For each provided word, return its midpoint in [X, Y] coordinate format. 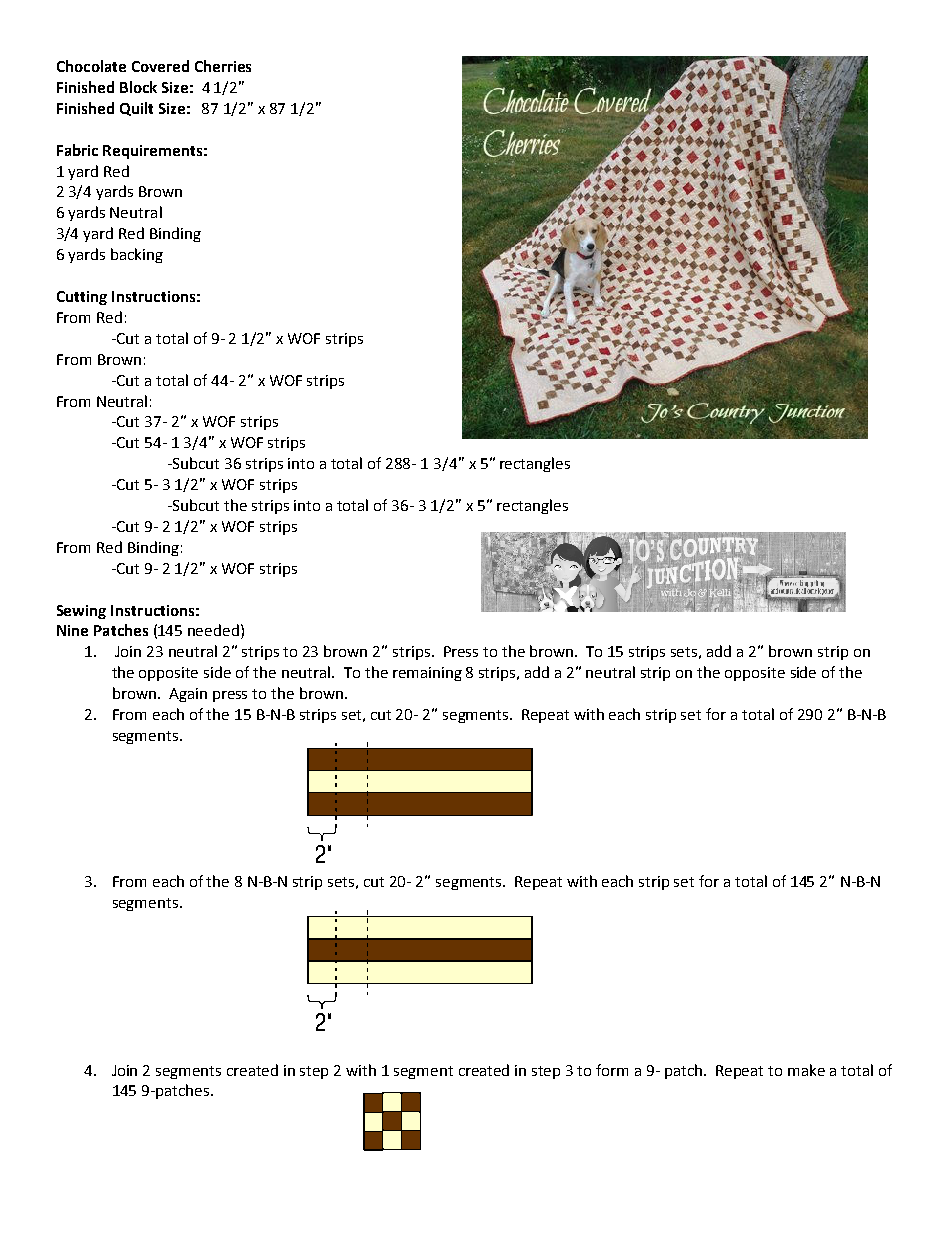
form [612, 1070]
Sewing [81, 612]
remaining [427, 674]
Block [138, 87]
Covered [160, 66]
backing [137, 255]
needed [213, 630]
